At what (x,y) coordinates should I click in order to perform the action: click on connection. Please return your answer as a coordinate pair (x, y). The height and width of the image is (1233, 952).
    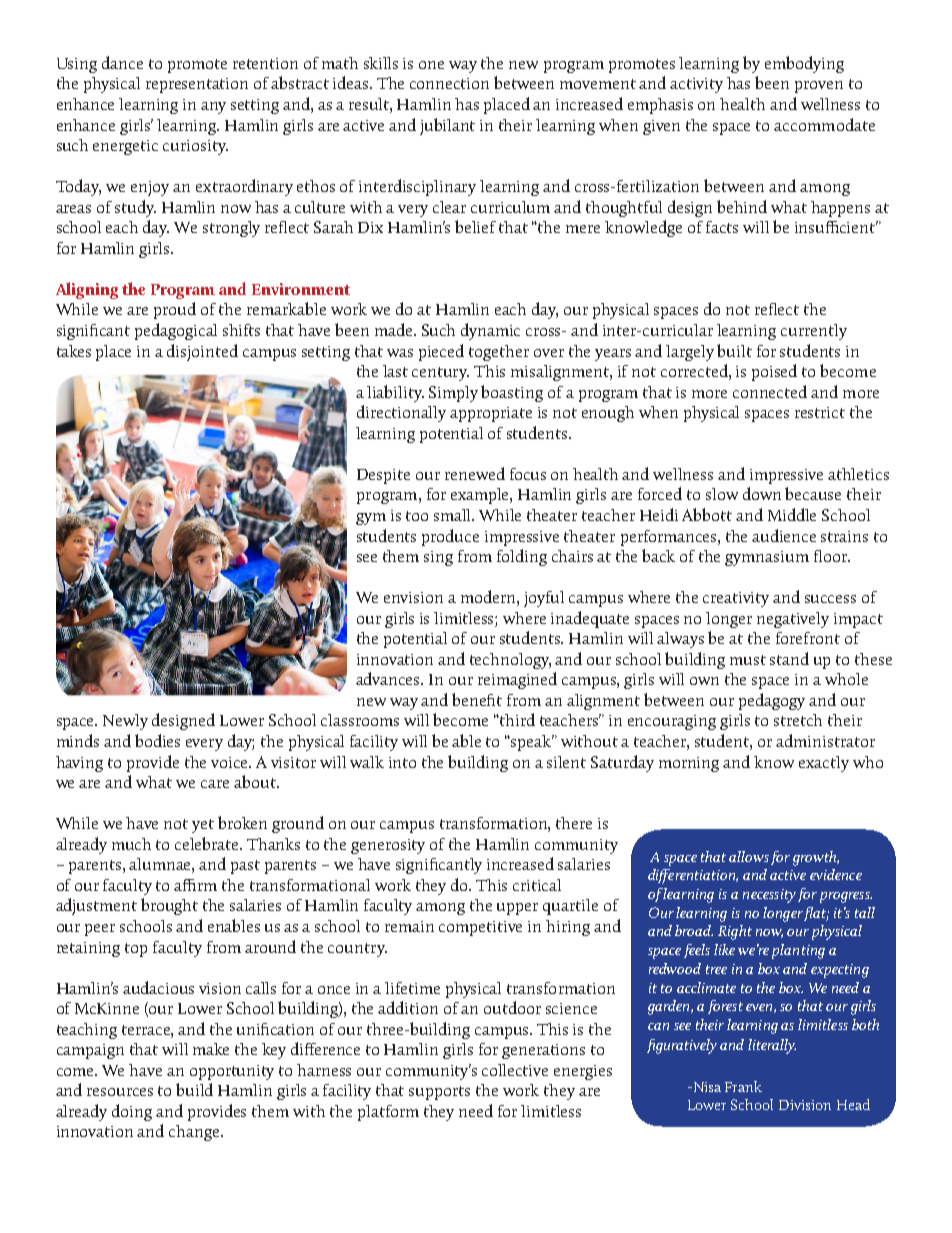
    Looking at the image, I should click on (449, 83).
